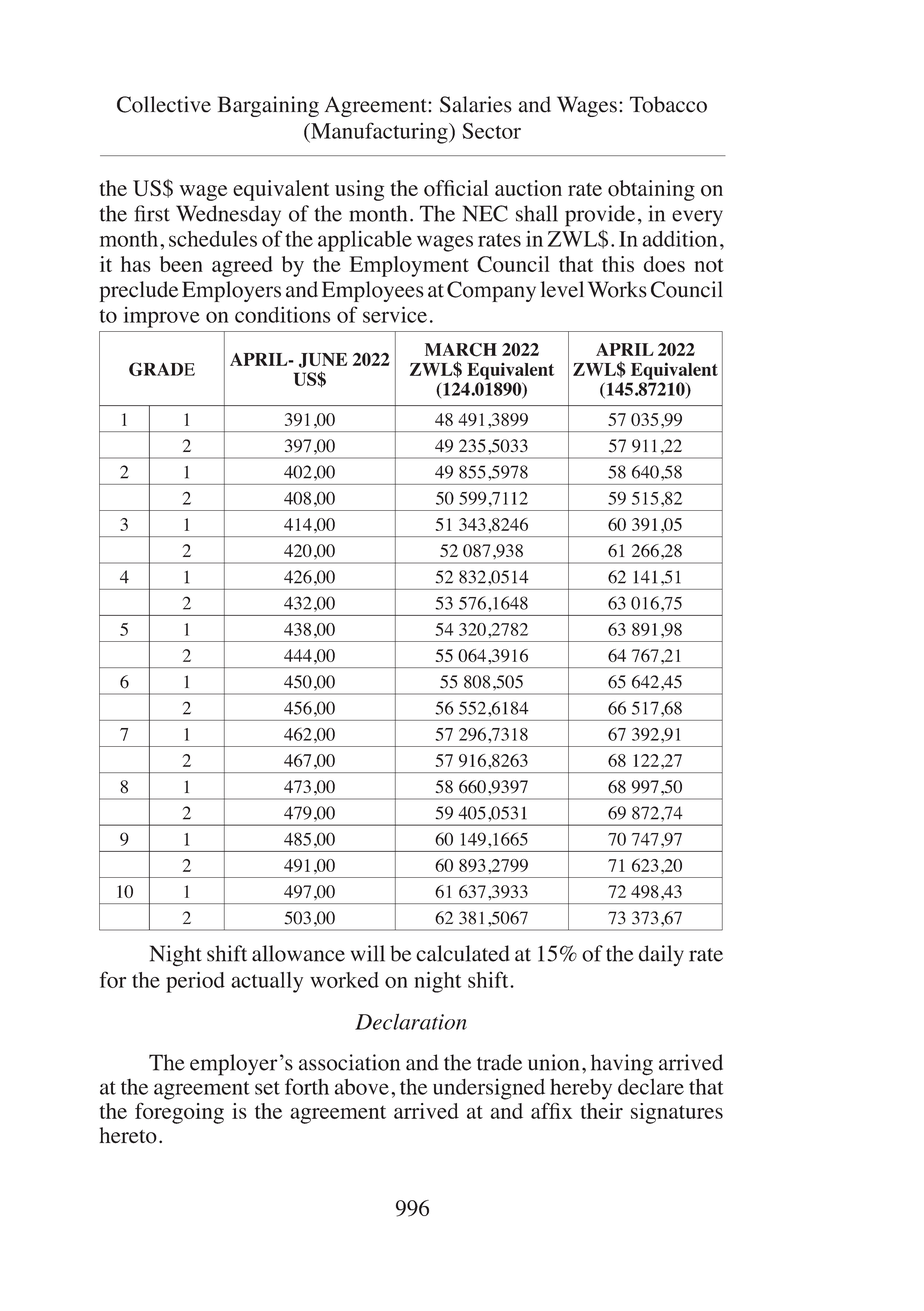  I want to click on GRADE, so click(162, 369).
